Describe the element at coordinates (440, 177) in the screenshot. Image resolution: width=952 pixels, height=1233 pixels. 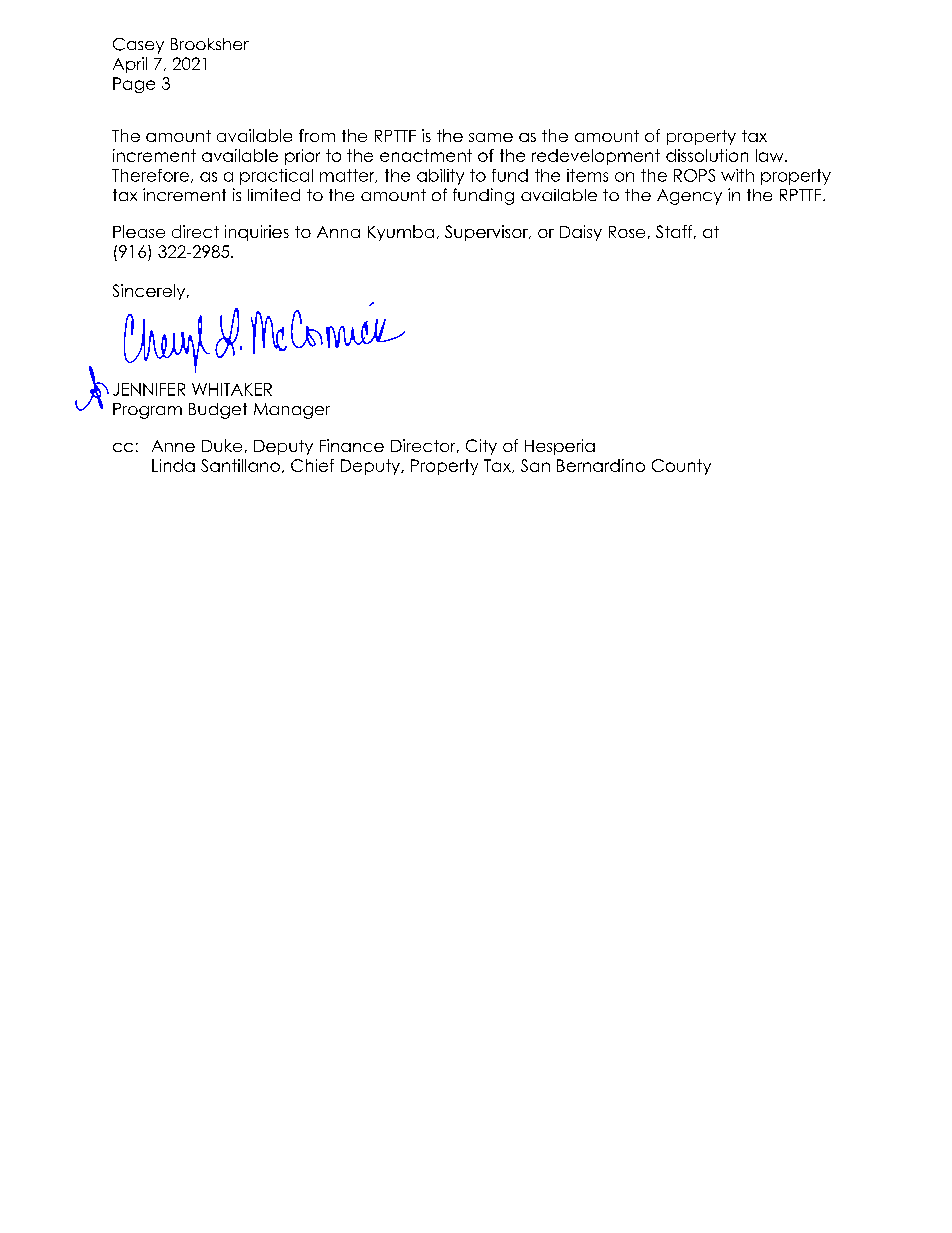
I see `ability` at that location.
